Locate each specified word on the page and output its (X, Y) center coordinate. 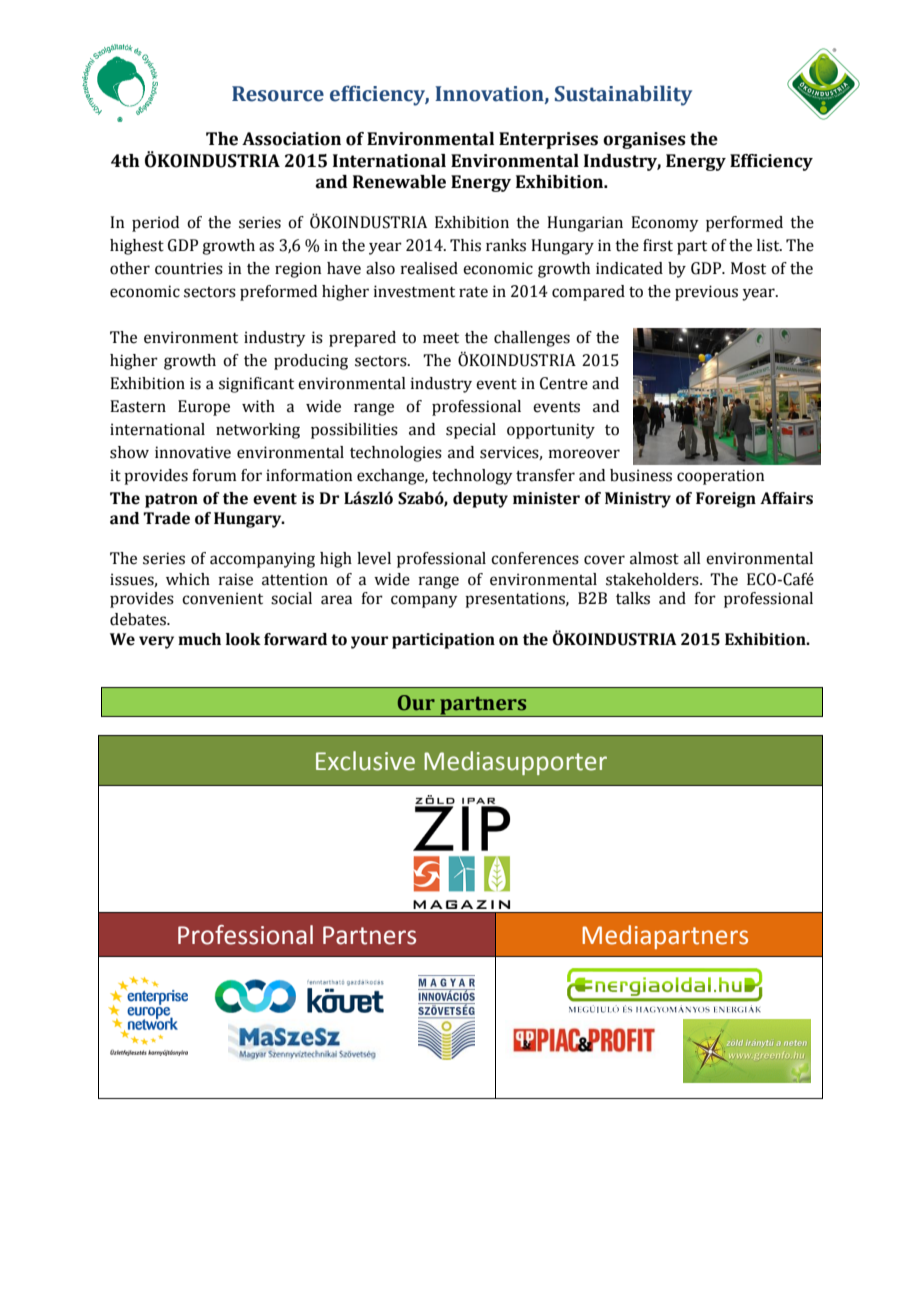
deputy (480, 500)
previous (706, 293)
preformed (278, 293)
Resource (278, 94)
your (369, 642)
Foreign (726, 500)
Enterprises (548, 140)
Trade (166, 518)
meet (441, 338)
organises (644, 140)
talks (633, 598)
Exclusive (365, 761)
